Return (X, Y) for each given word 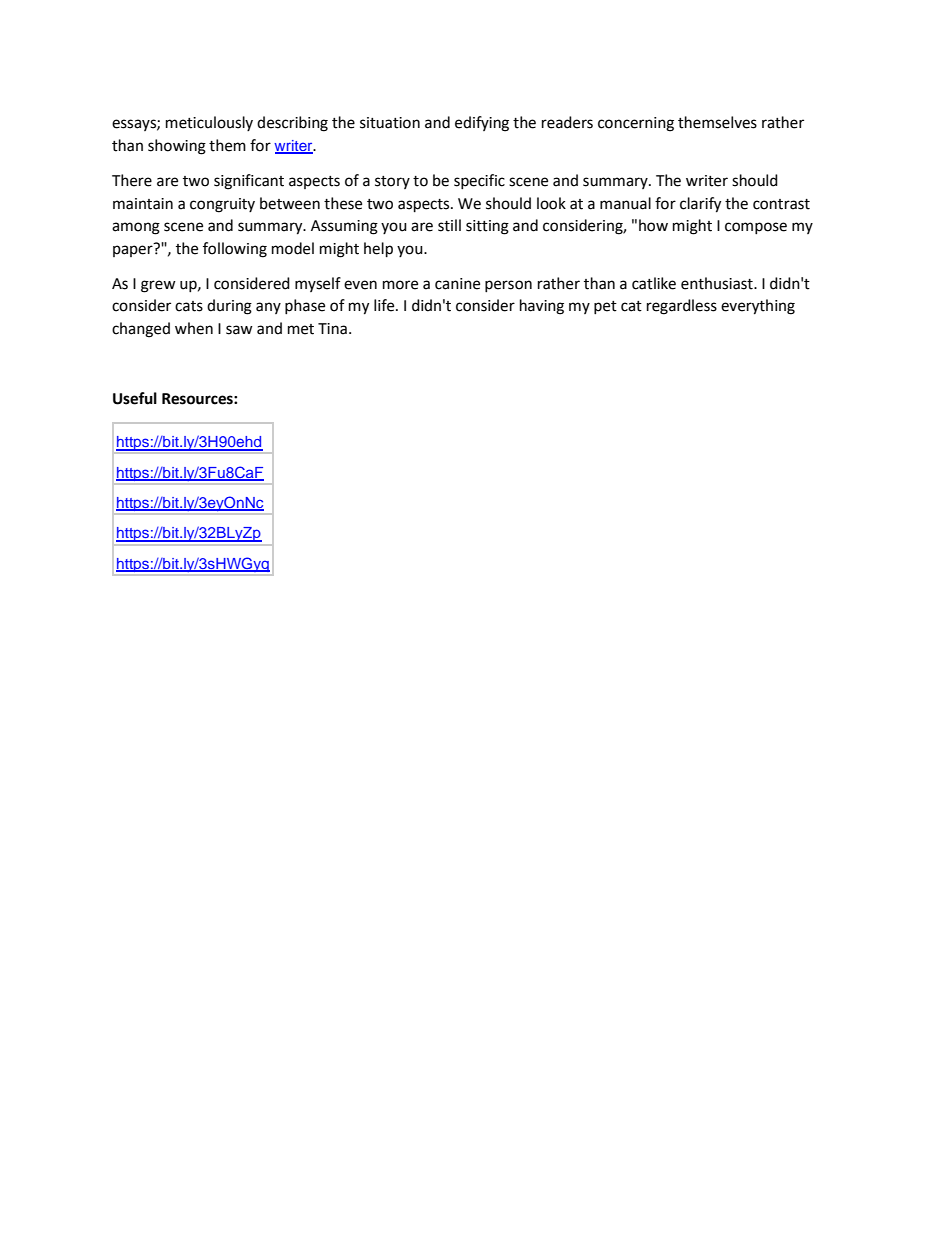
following (235, 250)
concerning (636, 124)
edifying (482, 124)
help (378, 250)
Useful (135, 398)
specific (479, 181)
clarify (700, 205)
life (385, 305)
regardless (682, 307)
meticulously (209, 123)
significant (249, 182)
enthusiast (718, 283)
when (194, 328)
